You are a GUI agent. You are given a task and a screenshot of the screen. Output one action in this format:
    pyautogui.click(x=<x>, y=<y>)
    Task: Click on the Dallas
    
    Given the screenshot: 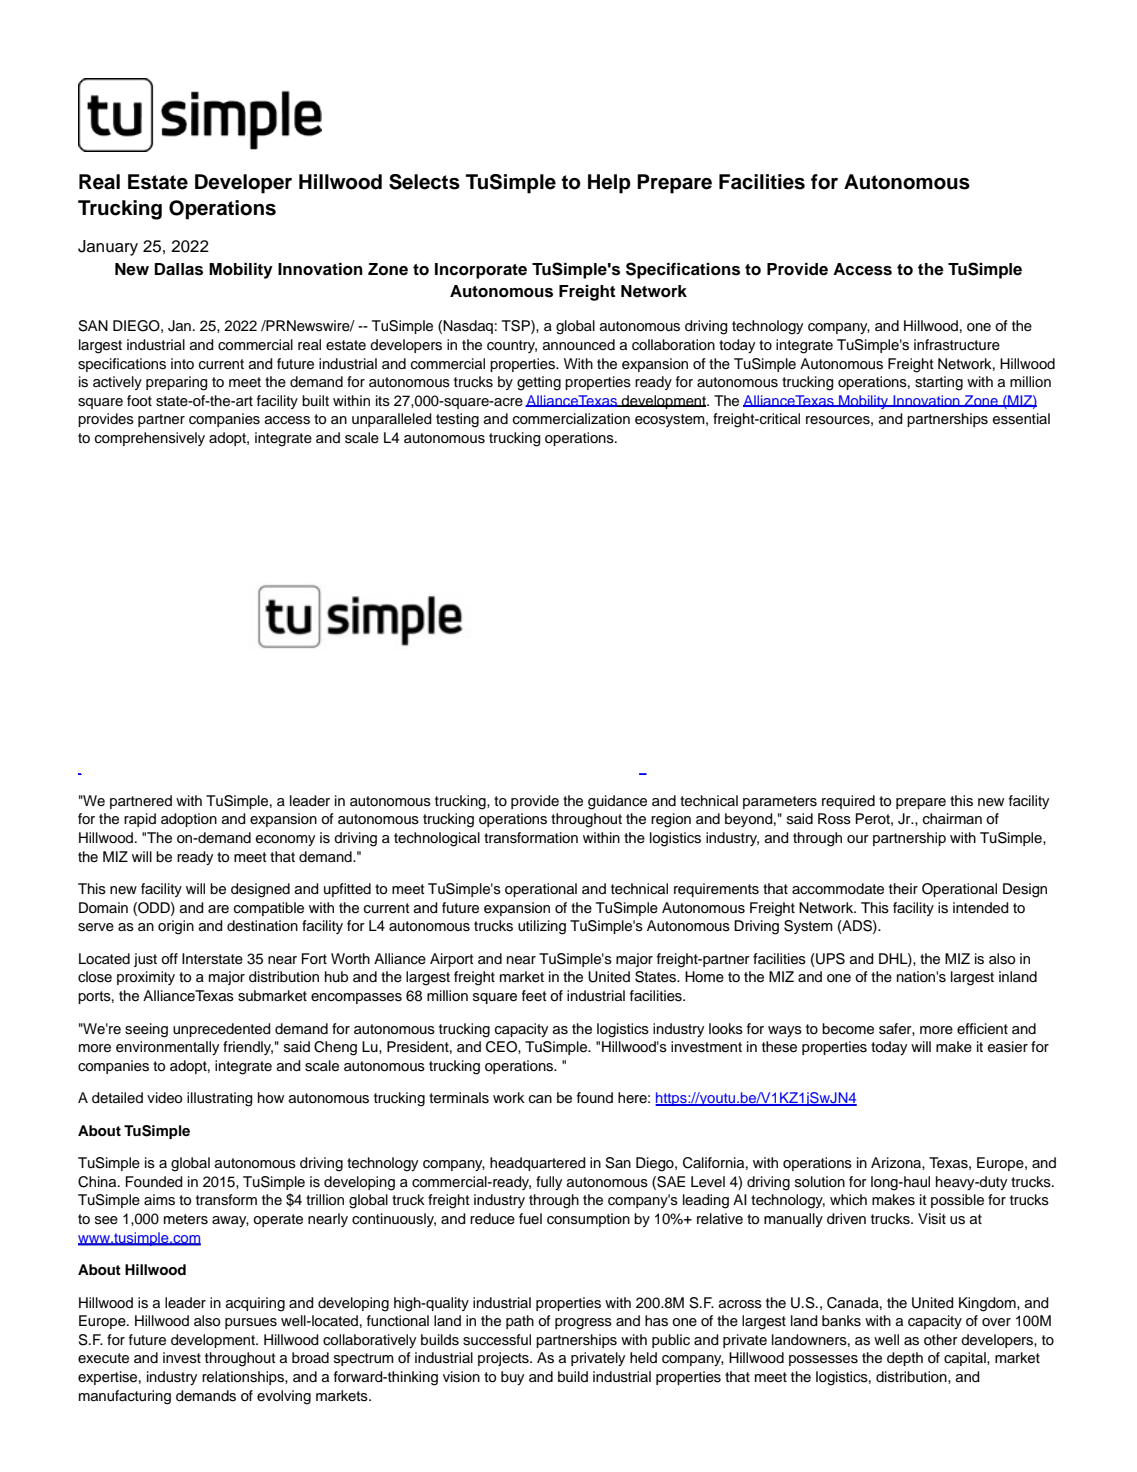 What is the action you would take?
    pyautogui.click(x=179, y=269)
